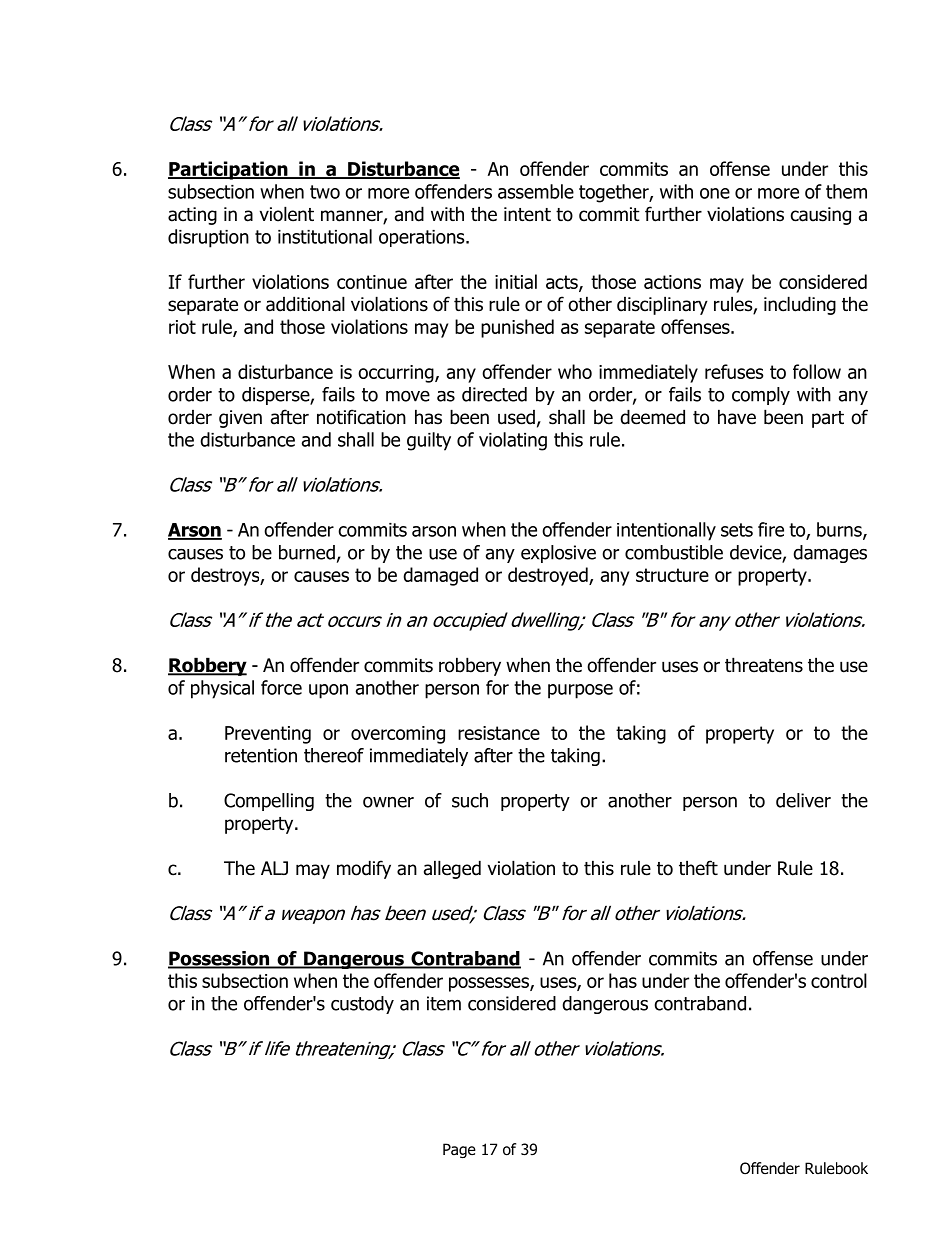 The image size is (952, 1233). Describe the element at coordinates (771, 529) in the screenshot. I see `fire` at that location.
